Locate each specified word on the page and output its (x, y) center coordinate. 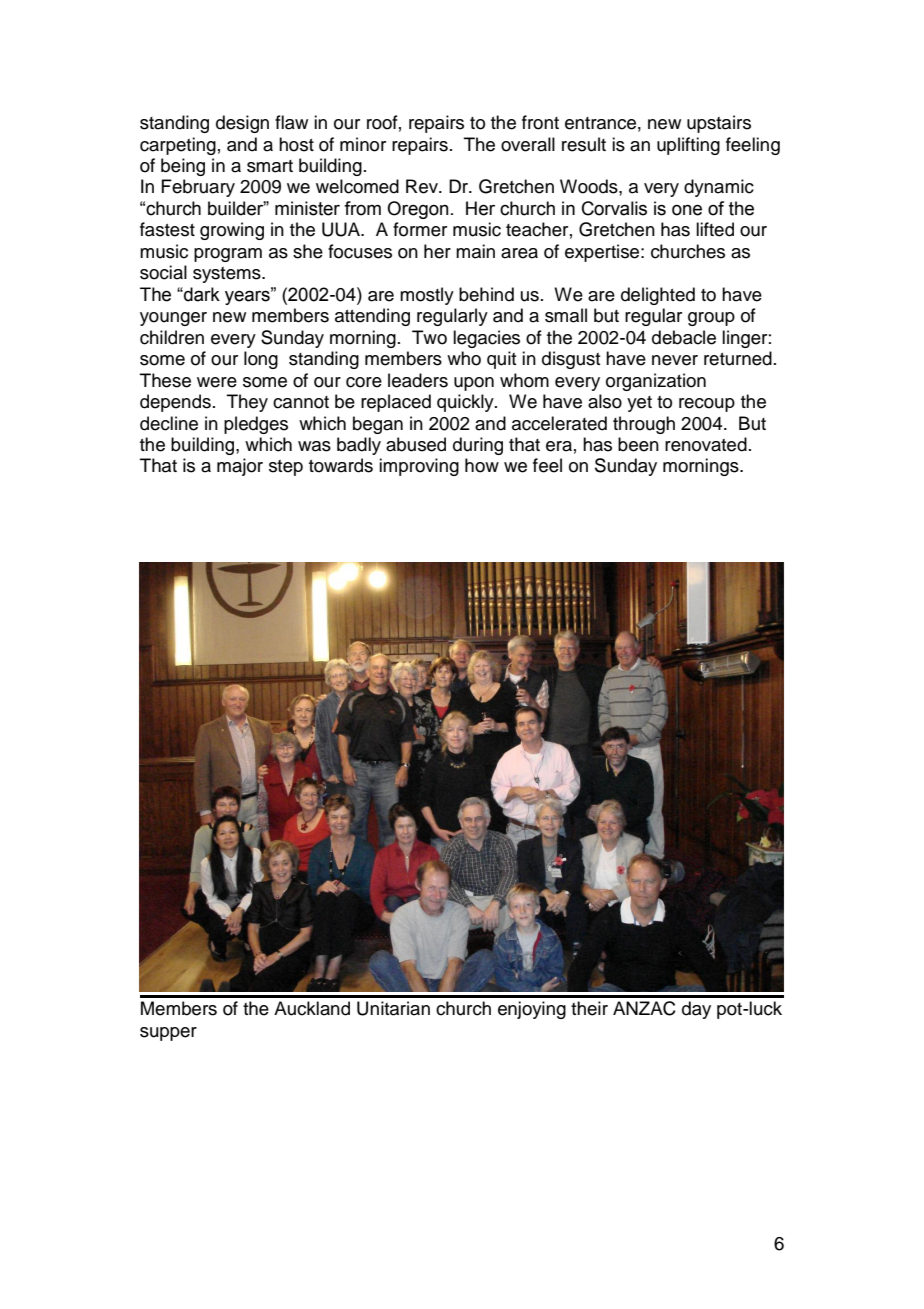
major (240, 467)
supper (168, 1034)
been (638, 444)
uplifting (688, 146)
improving (419, 467)
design (242, 124)
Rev (423, 186)
